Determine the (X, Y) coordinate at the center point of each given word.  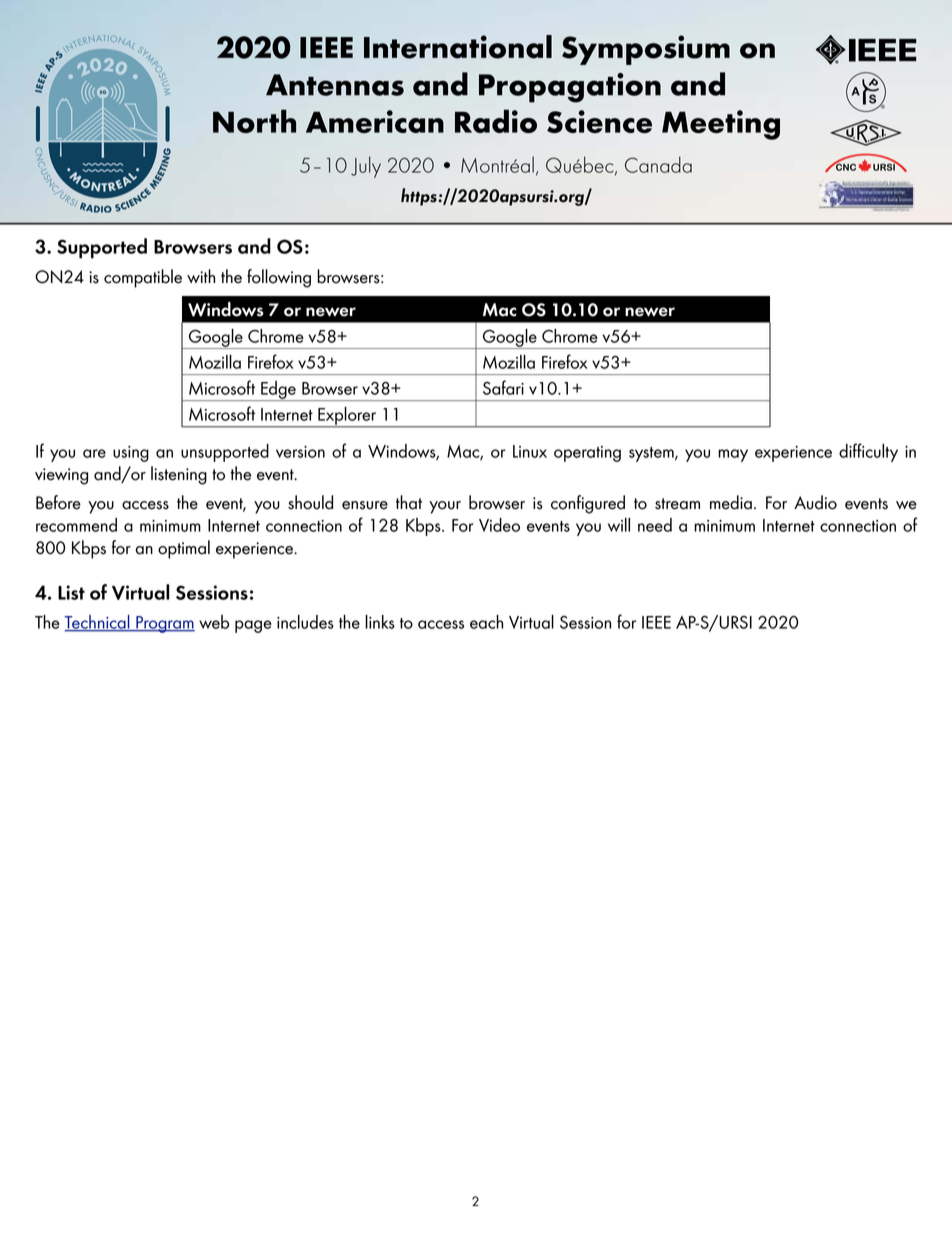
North (254, 121)
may (733, 455)
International (458, 47)
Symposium (646, 50)
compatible (143, 278)
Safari (503, 387)
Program (164, 624)
